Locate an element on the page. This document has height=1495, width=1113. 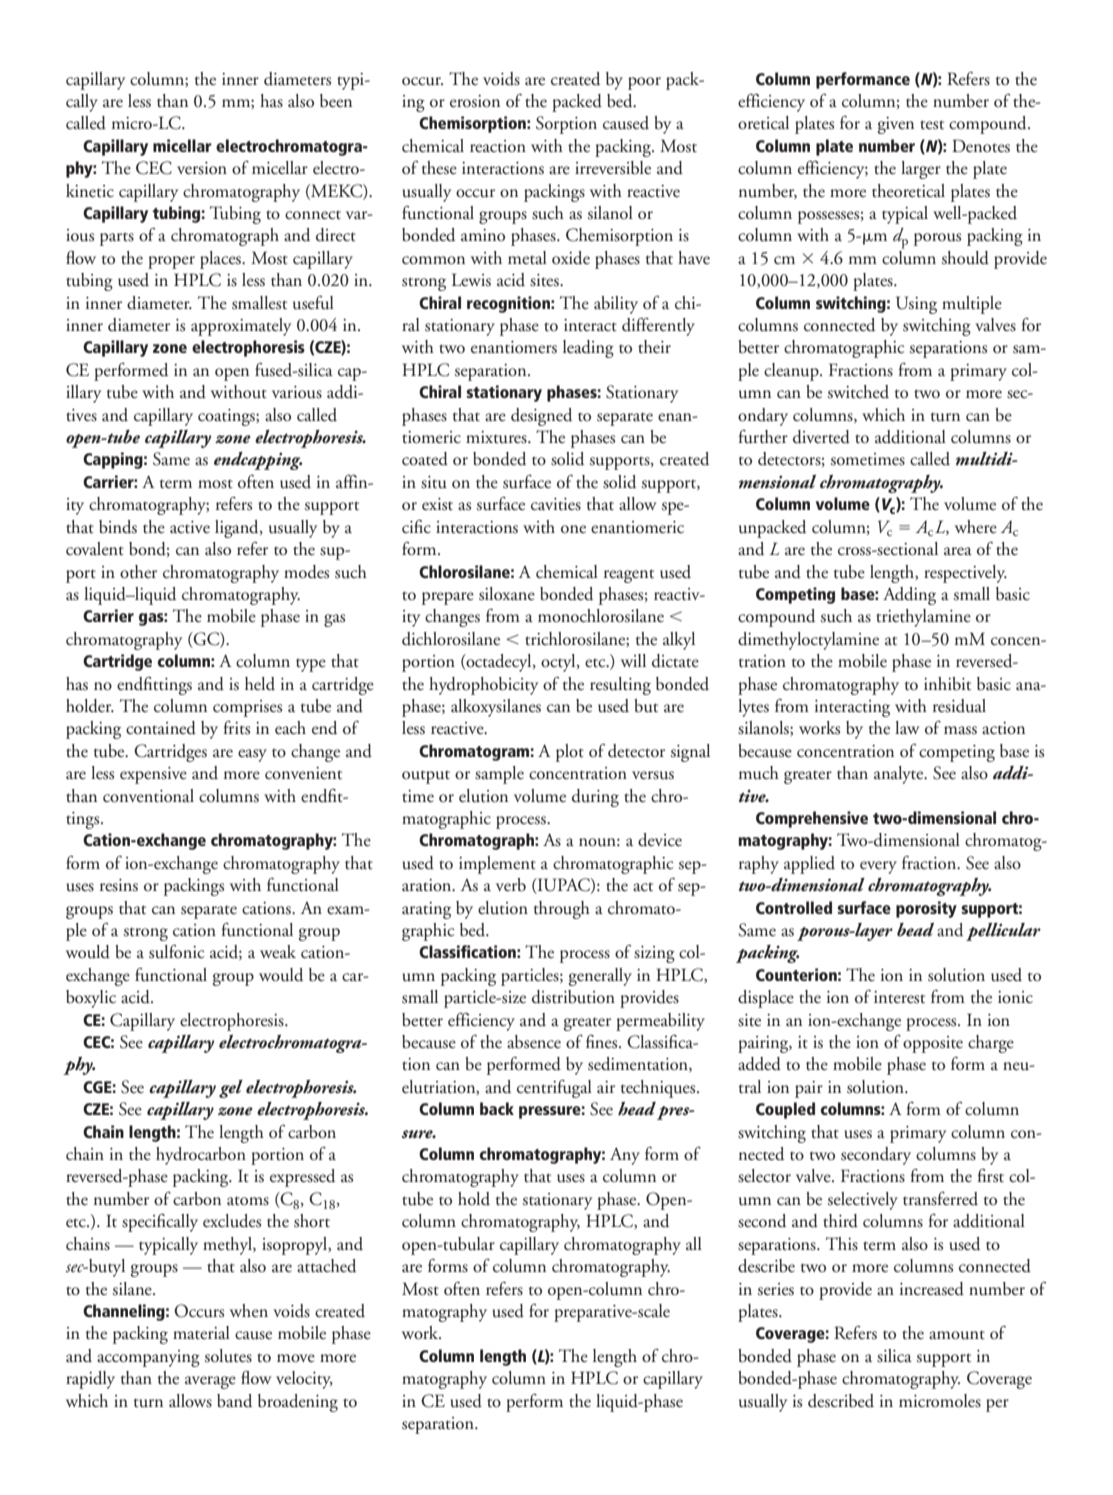
average is located at coordinates (210, 1382).
